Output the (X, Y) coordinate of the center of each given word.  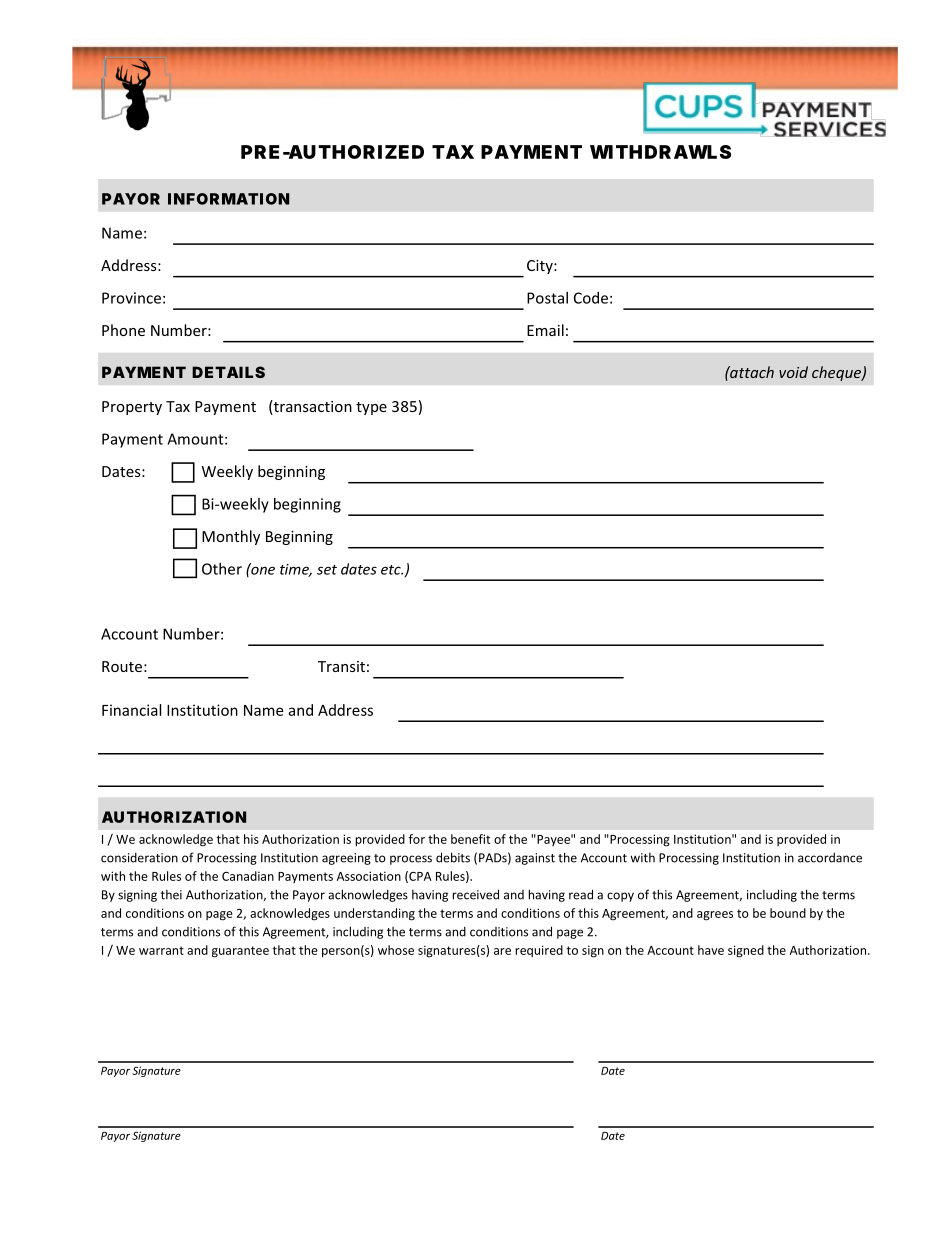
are (502, 951)
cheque (837, 373)
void (793, 372)
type (371, 408)
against (535, 859)
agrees (715, 916)
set (327, 570)
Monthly (231, 537)
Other (222, 569)
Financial (131, 710)
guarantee (240, 952)
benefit (470, 839)
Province (131, 298)
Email (545, 330)
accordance (830, 858)
